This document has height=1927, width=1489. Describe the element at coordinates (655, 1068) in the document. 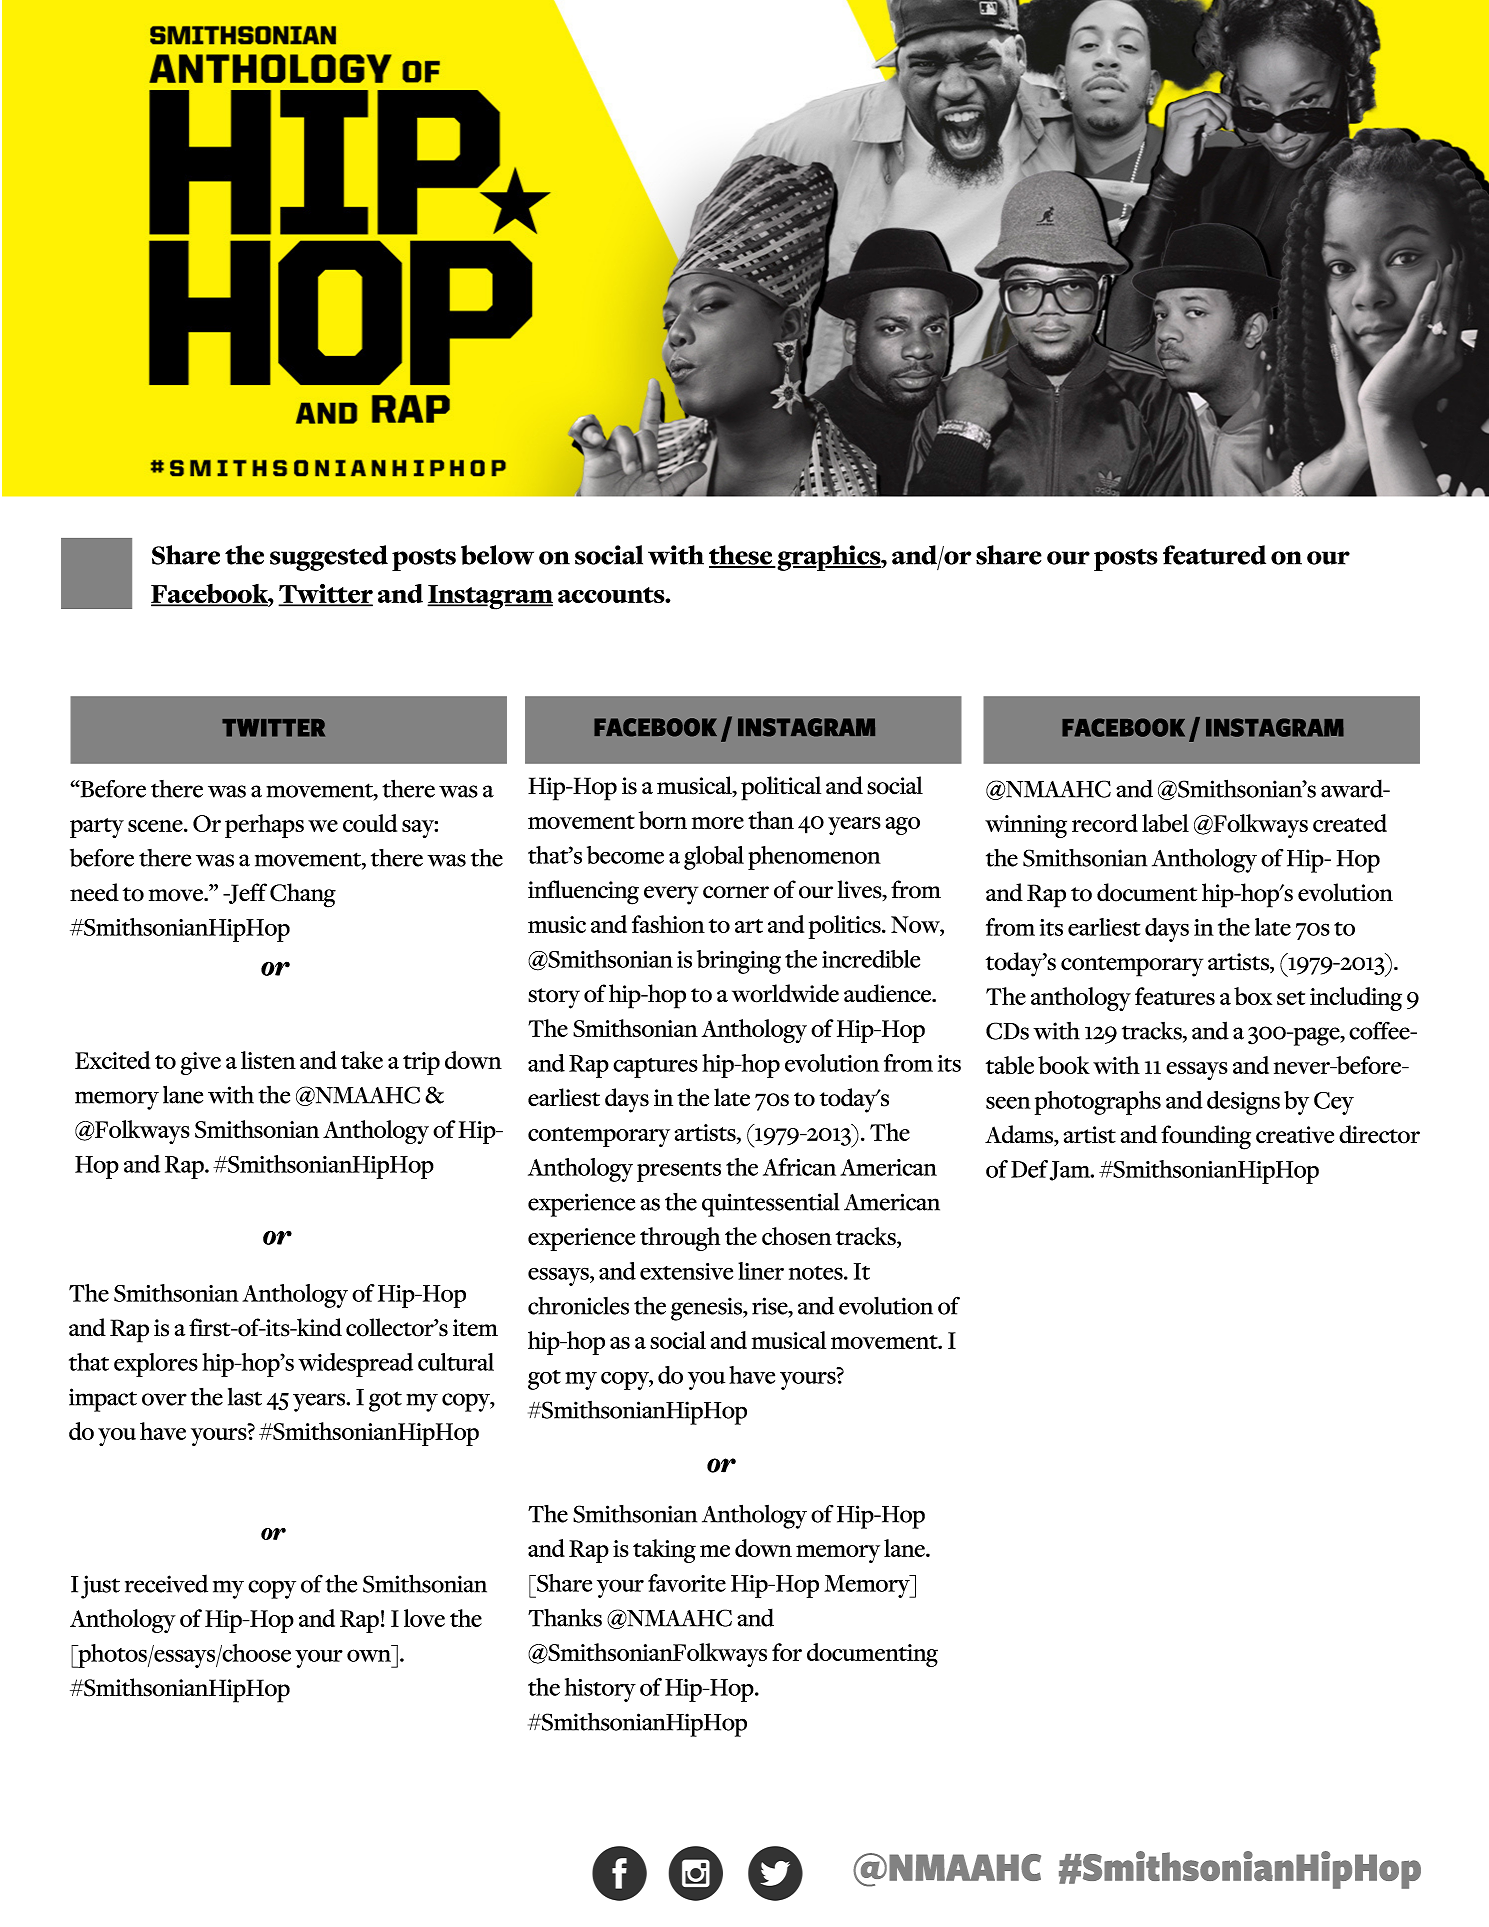

I see `captures` at that location.
